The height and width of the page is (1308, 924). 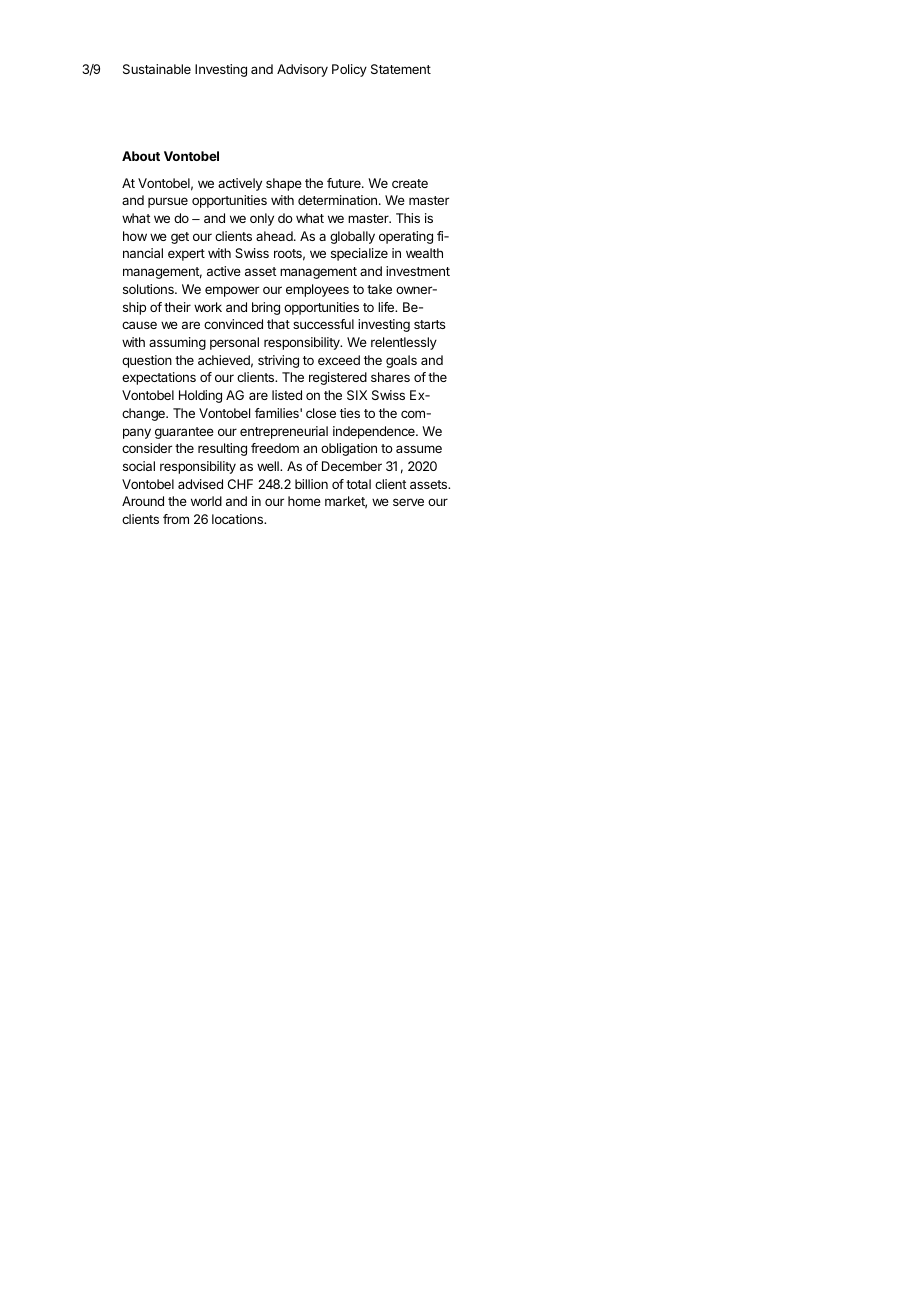 I want to click on from, so click(x=176, y=519).
